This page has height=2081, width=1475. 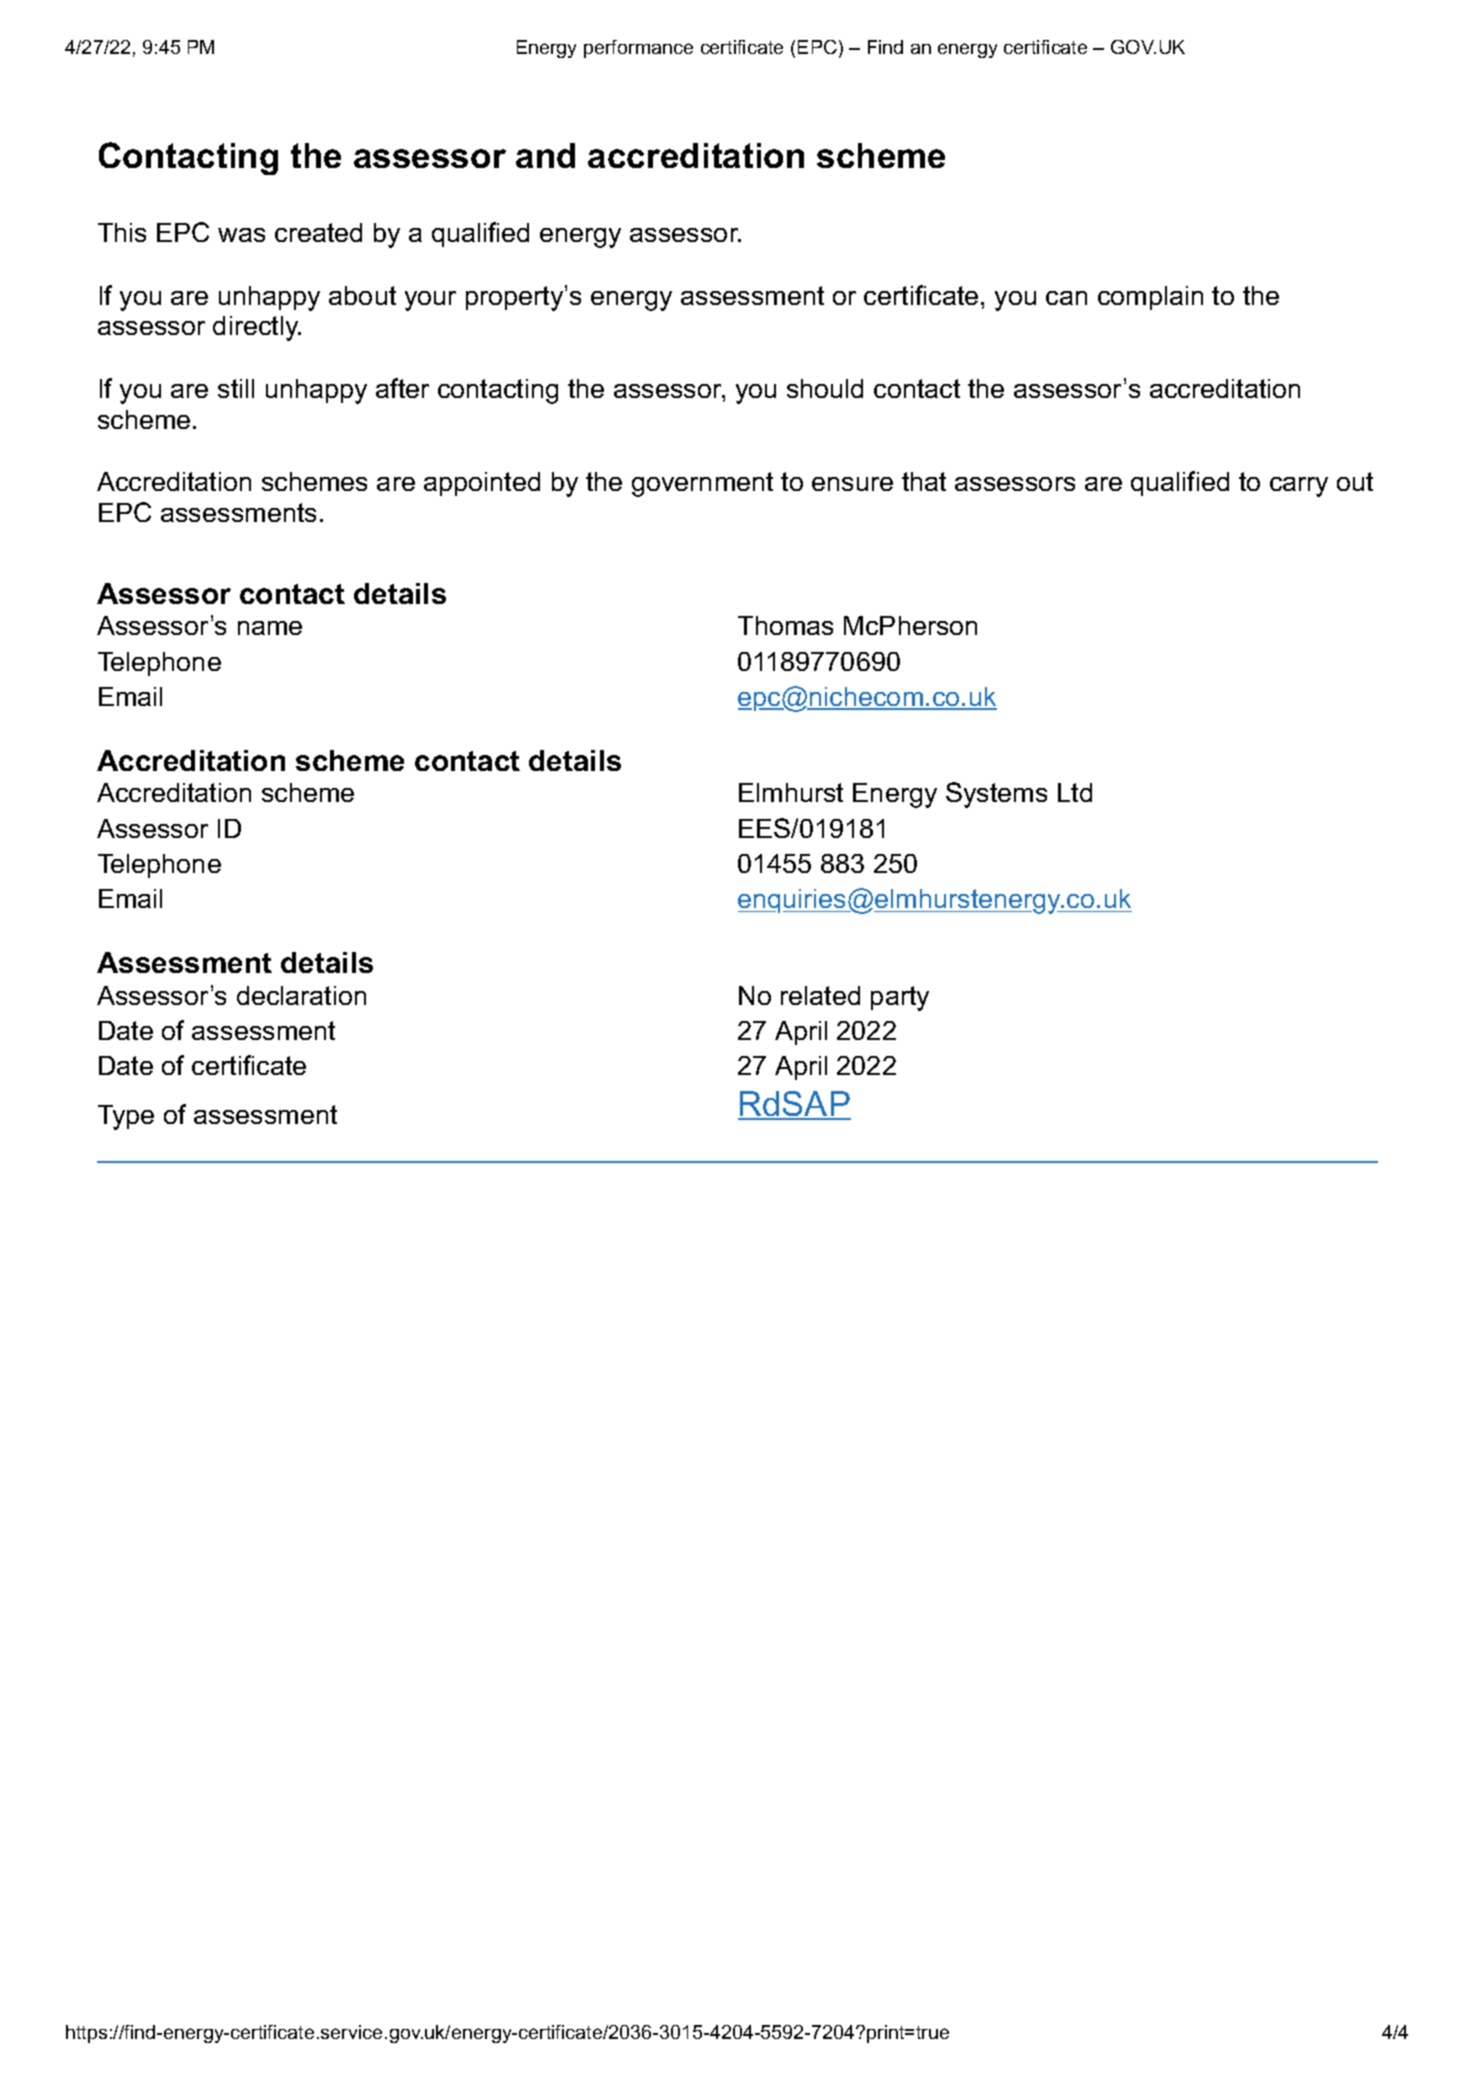 What do you see at coordinates (702, 484) in the page?
I see `government` at bounding box center [702, 484].
